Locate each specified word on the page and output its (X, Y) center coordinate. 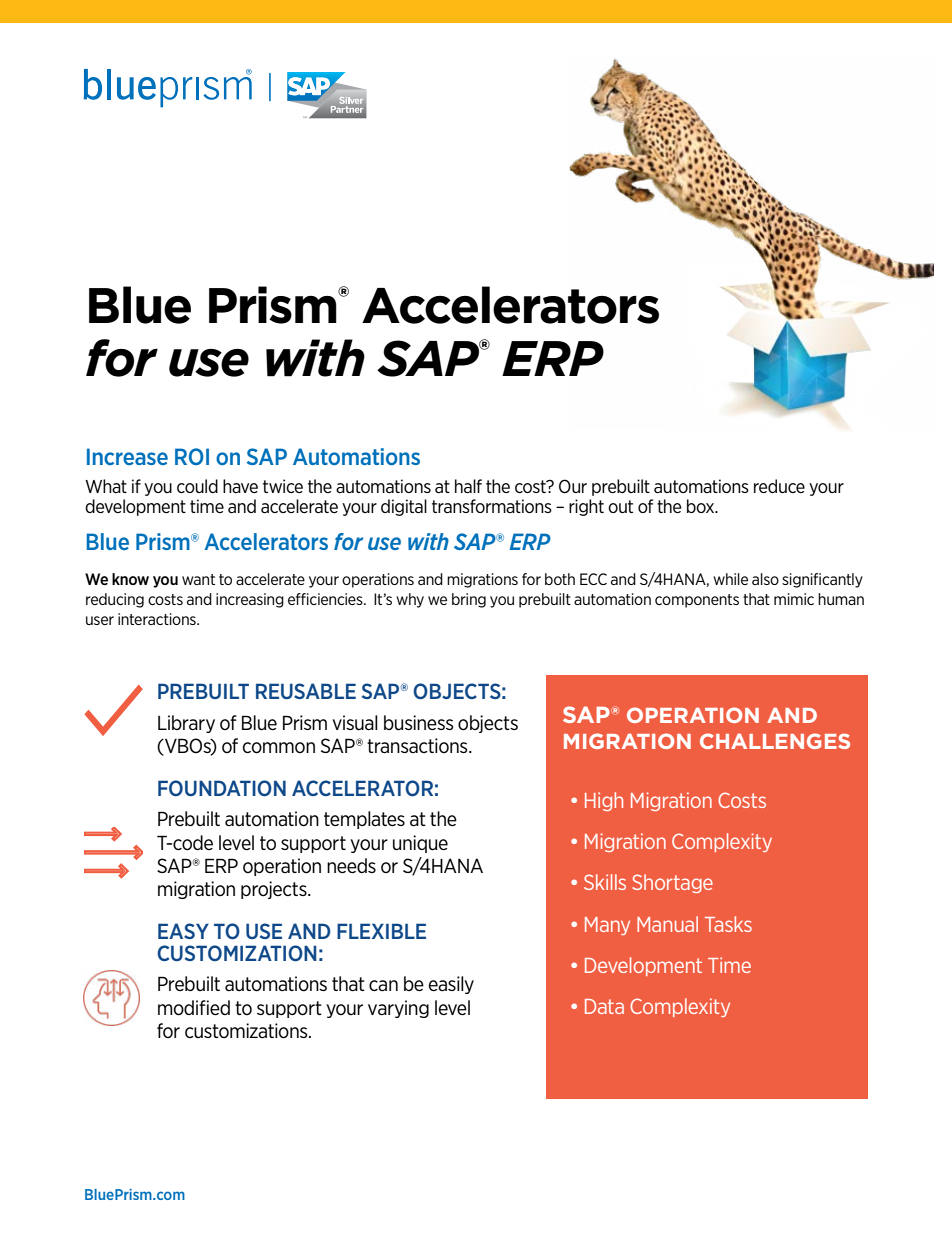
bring (469, 600)
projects (275, 890)
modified (194, 1008)
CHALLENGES (775, 741)
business (418, 723)
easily (451, 985)
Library (186, 724)
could (197, 486)
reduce (779, 486)
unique (420, 844)
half (468, 486)
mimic (794, 599)
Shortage (672, 883)
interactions (158, 619)
